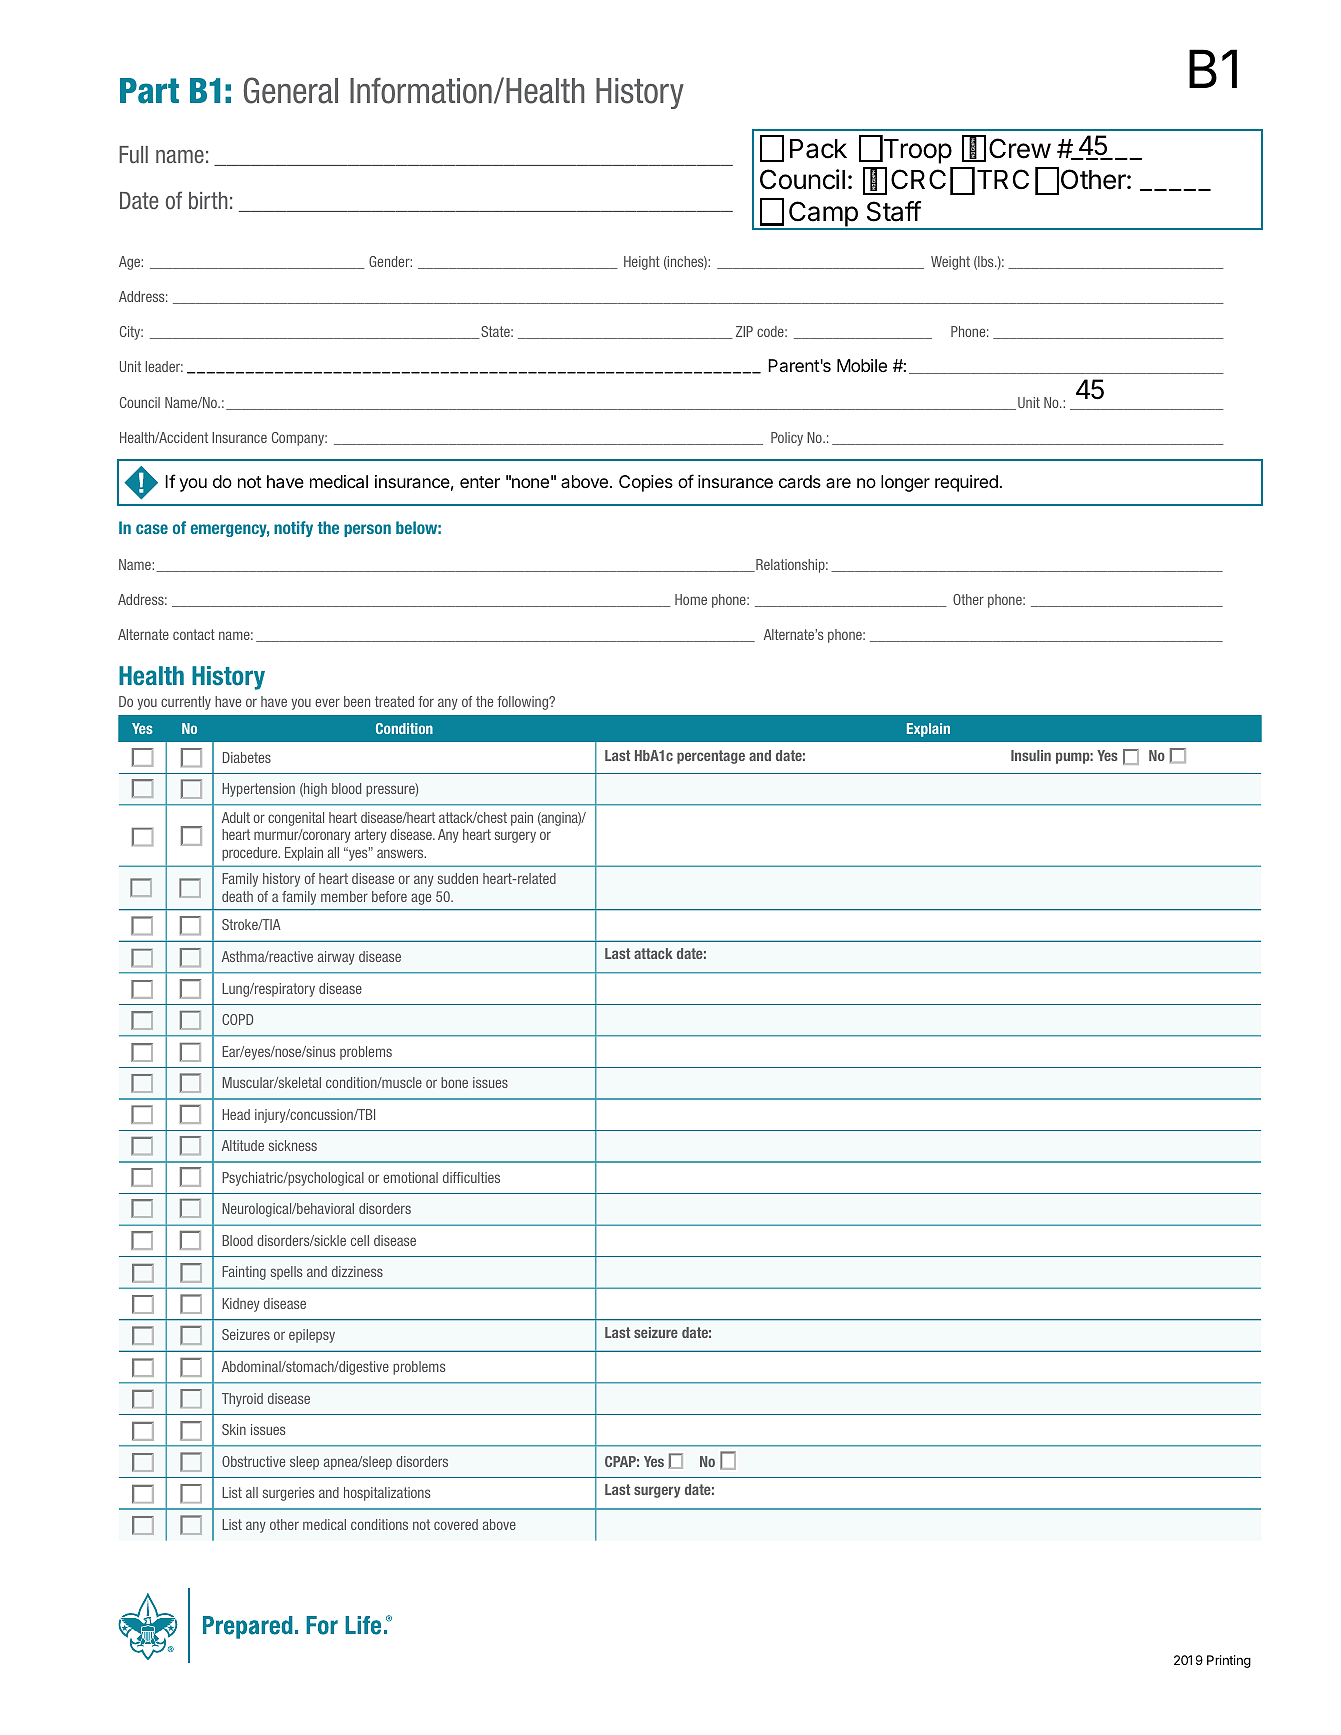  What do you see at coordinates (251, 854) in the image?
I see `procedure` at bounding box center [251, 854].
